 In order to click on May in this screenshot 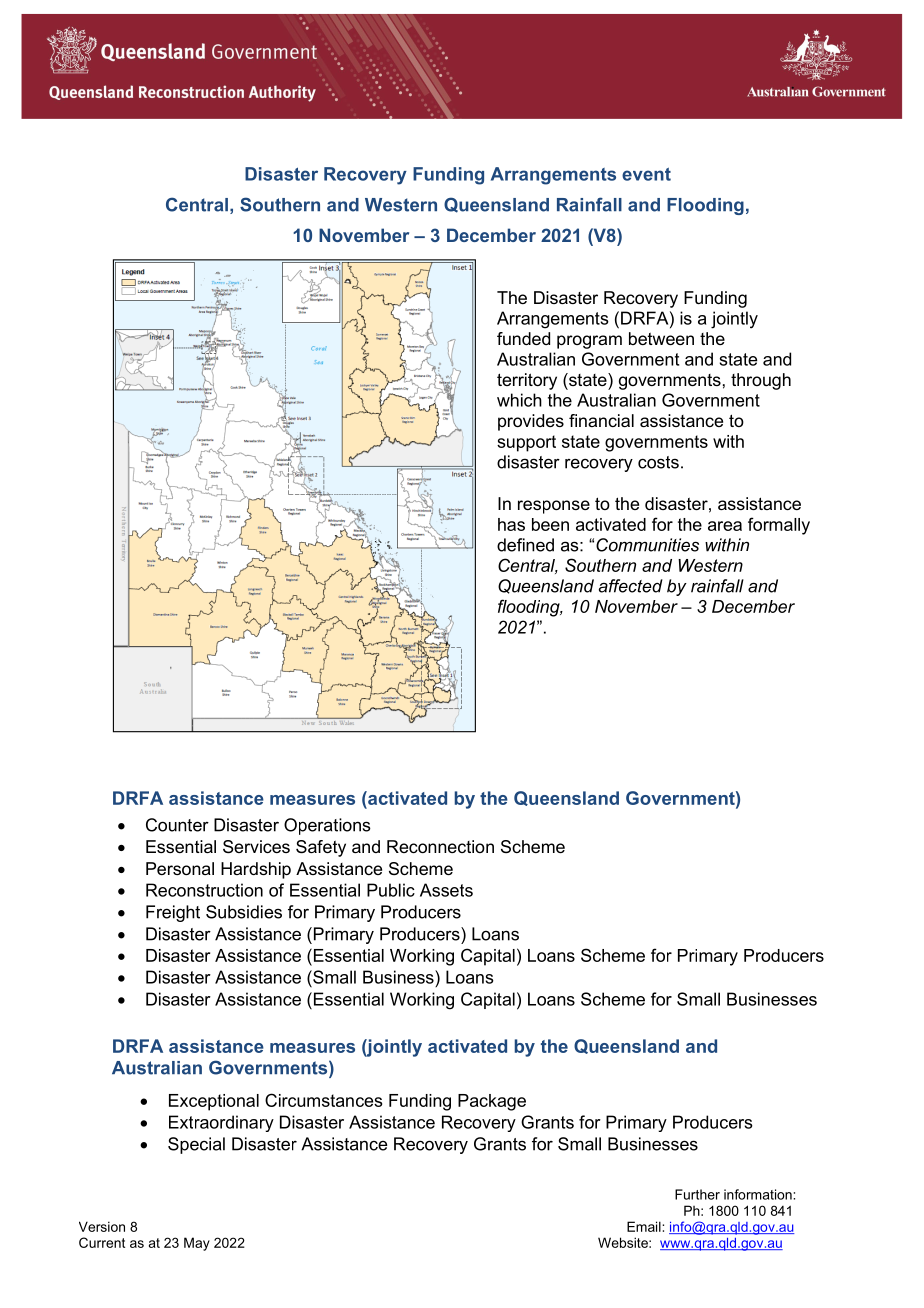, I will do `click(197, 1244)`.
